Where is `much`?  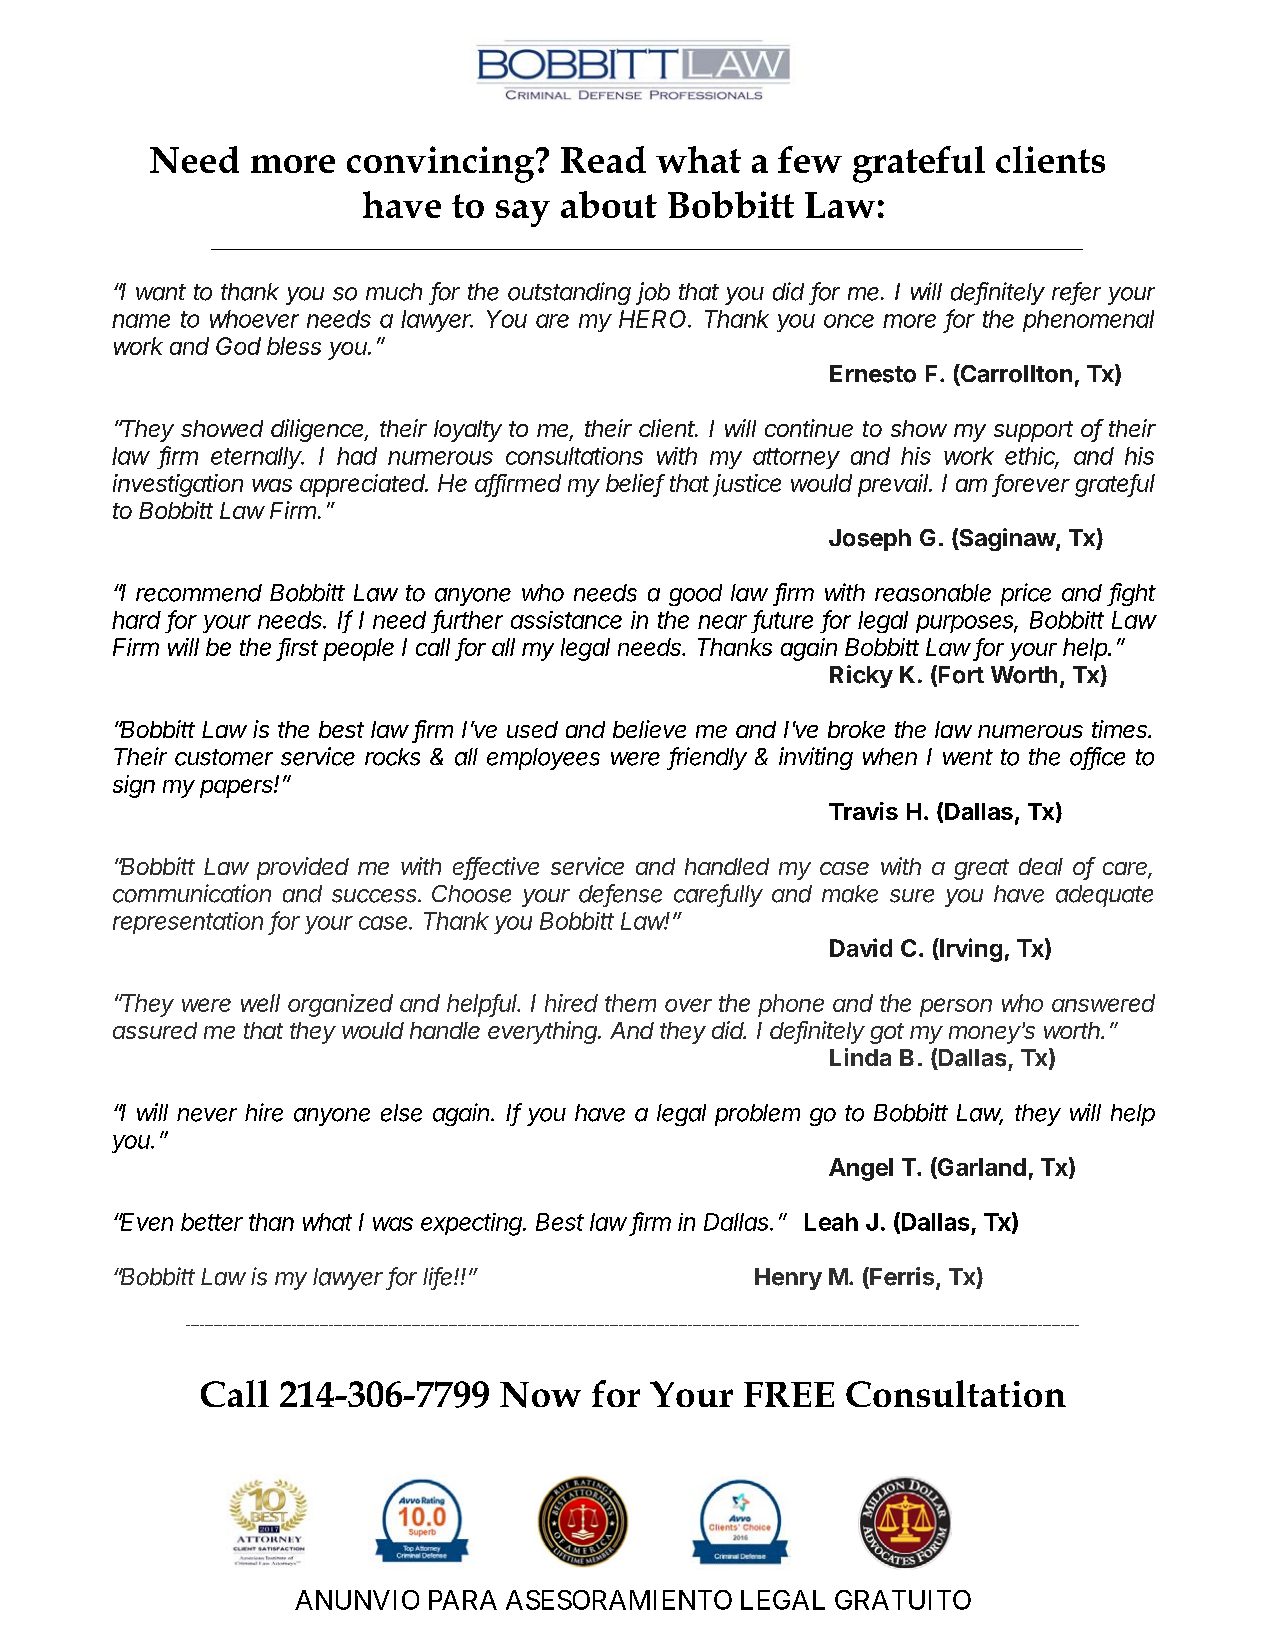 much is located at coordinates (394, 292).
